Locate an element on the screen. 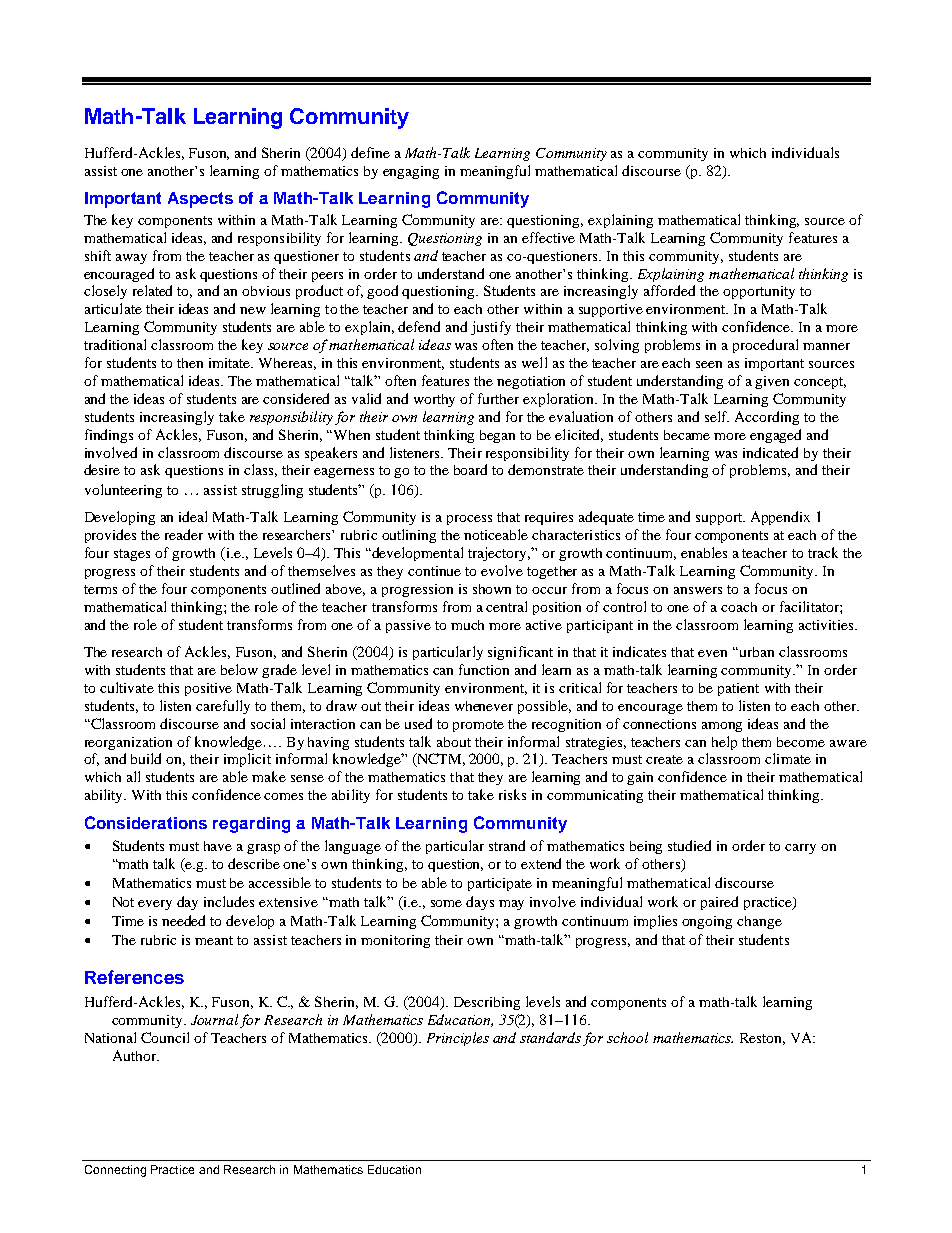  Principles is located at coordinates (458, 1039).
